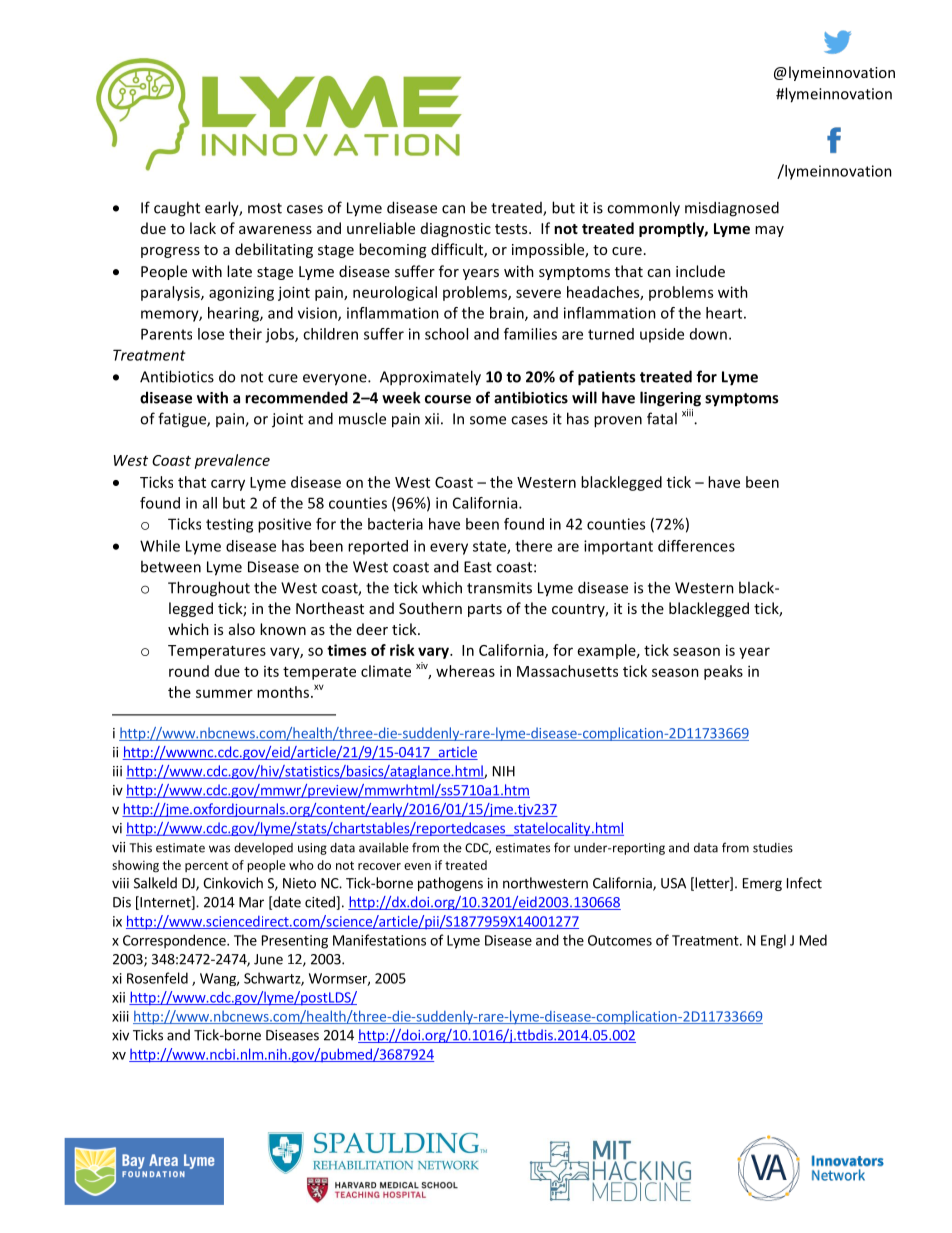 The height and width of the screenshot is (1233, 952). I want to click on Engl, so click(773, 941).
